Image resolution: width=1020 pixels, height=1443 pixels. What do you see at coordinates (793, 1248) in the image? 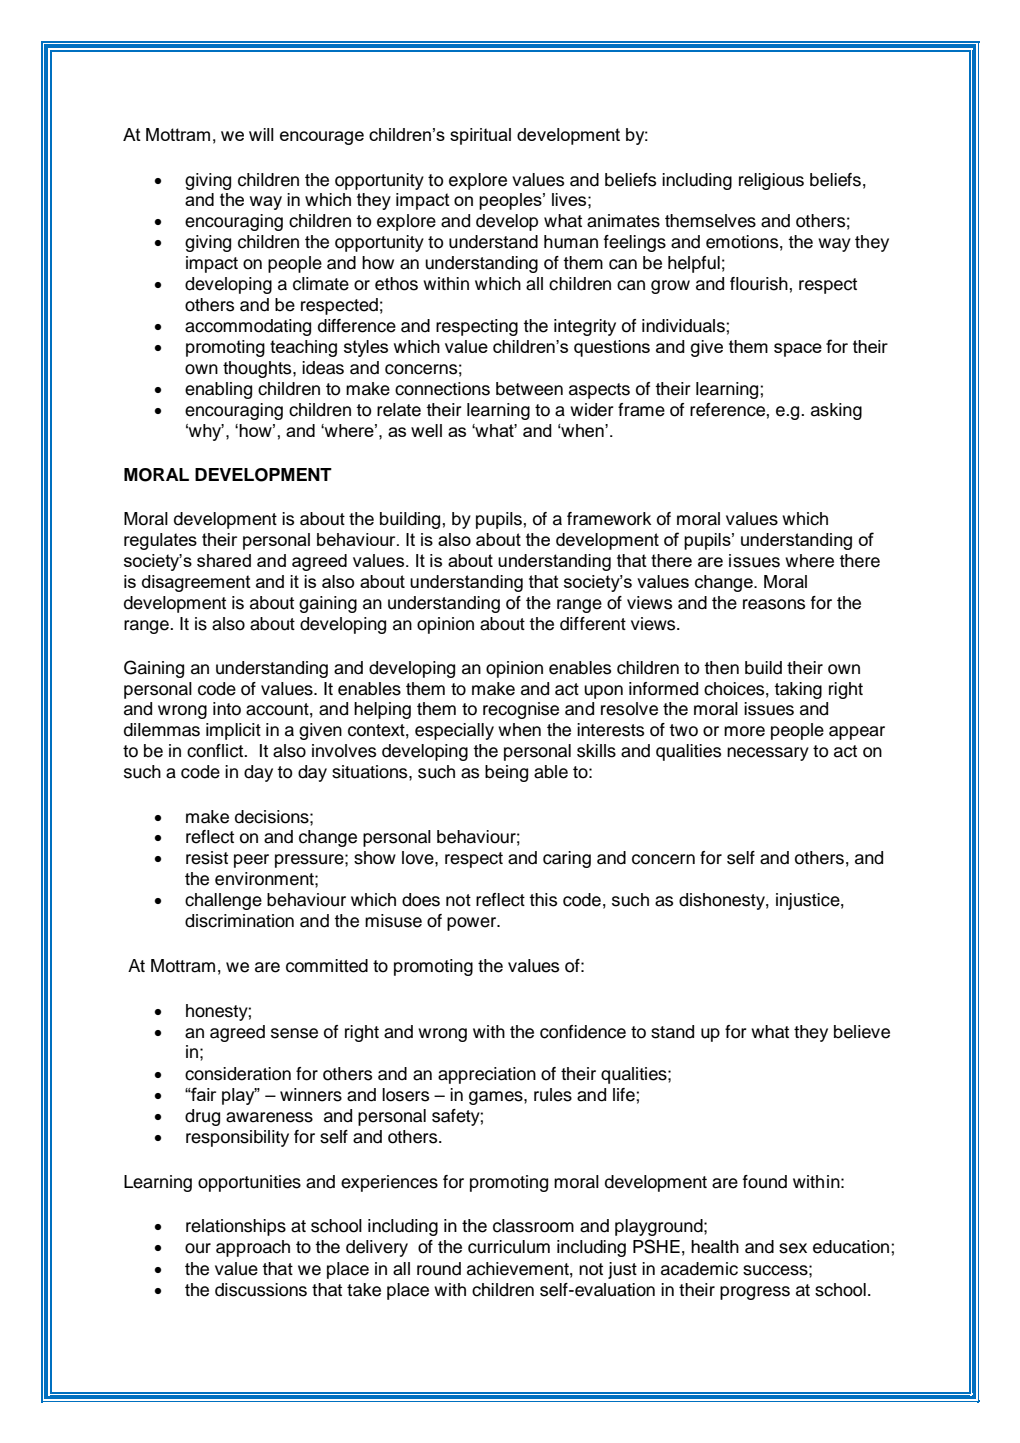
I see `sex` at bounding box center [793, 1248].
